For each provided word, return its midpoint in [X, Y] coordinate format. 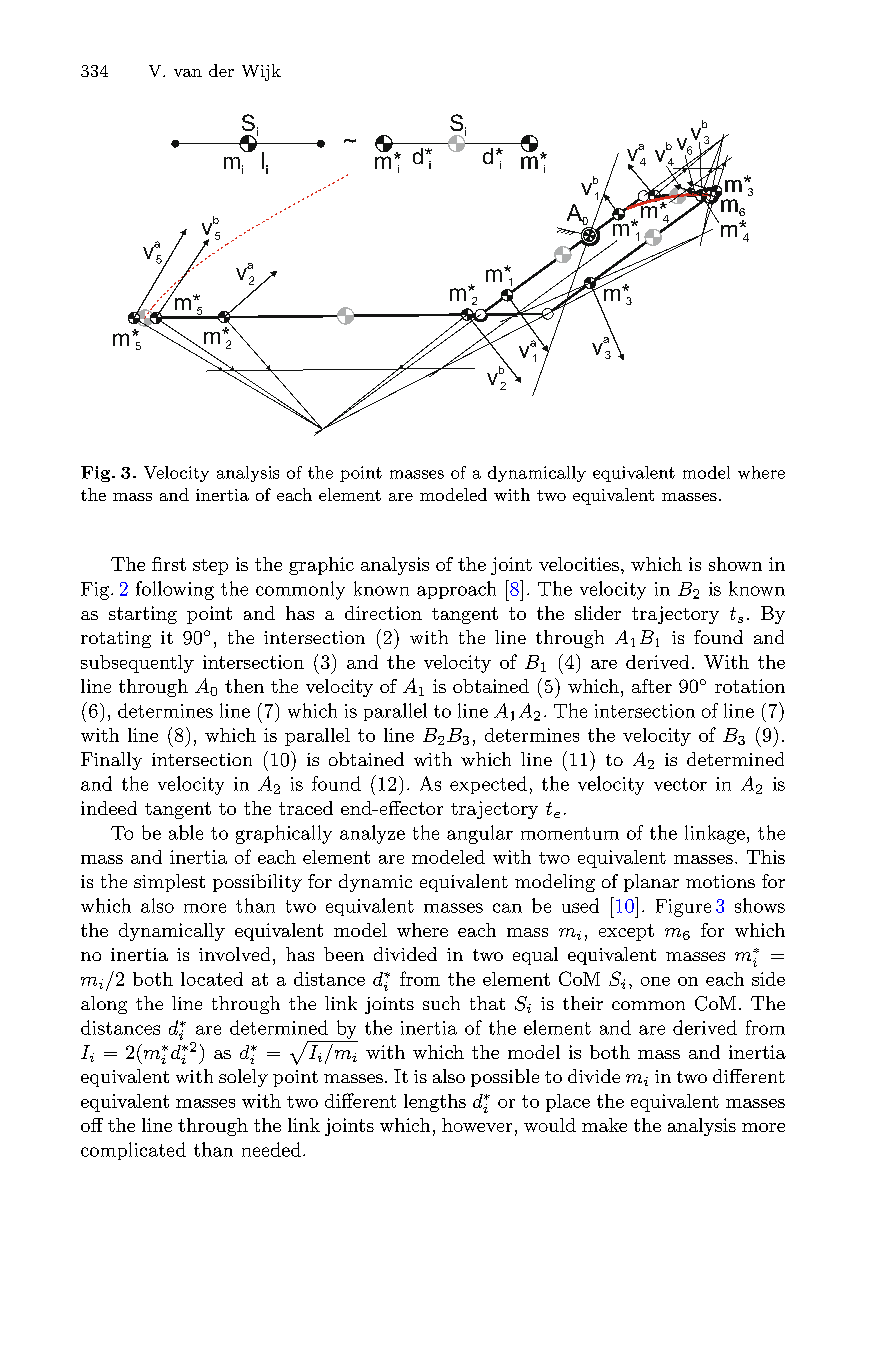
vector [680, 784]
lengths [435, 1103]
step [210, 567]
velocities [579, 564]
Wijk [261, 72]
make [604, 1125]
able [186, 832]
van [188, 73]
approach [456, 590]
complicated [133, 1151]
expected [488, 785]
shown [735, 564]
